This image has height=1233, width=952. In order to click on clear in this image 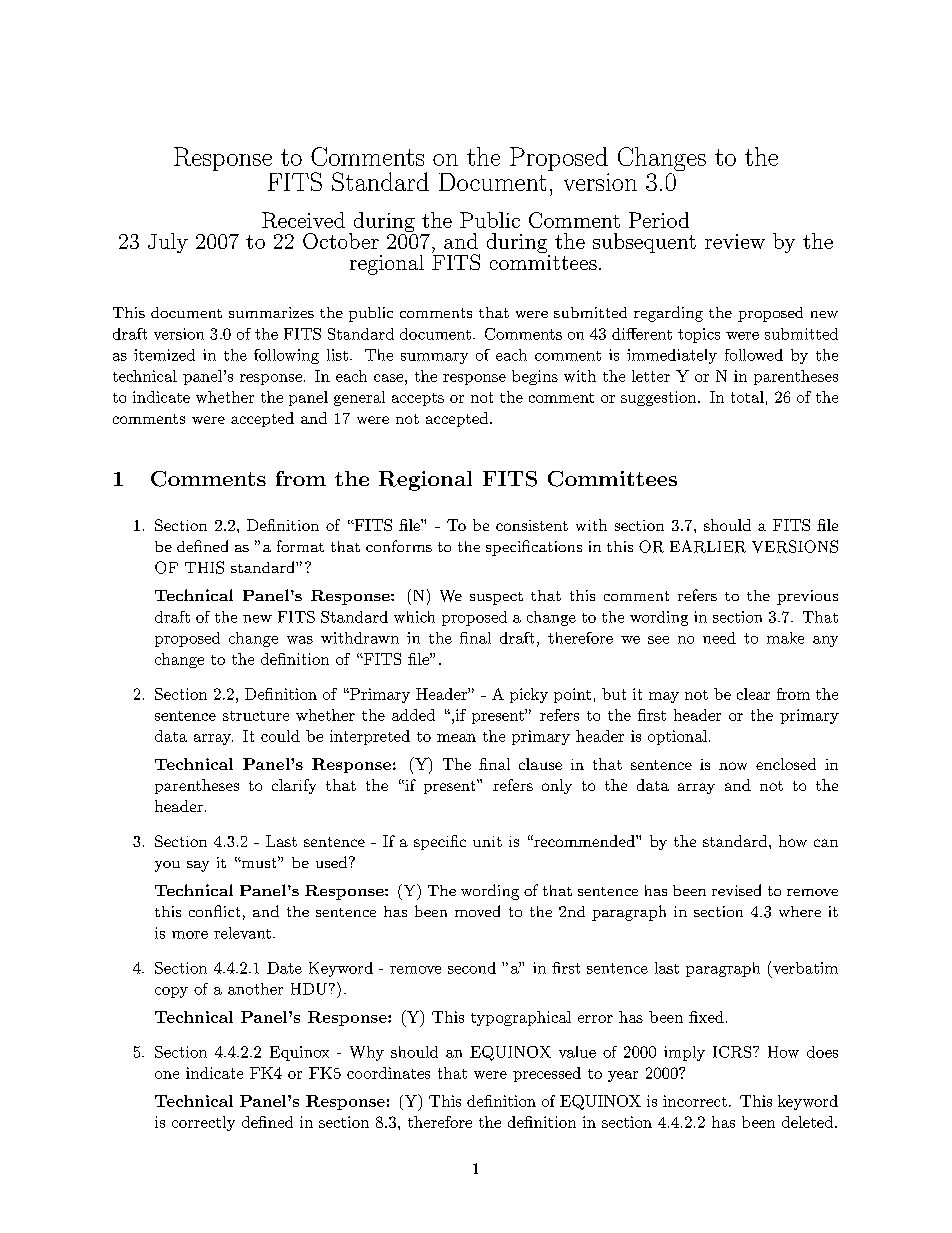, I will do `click(753, 694)`.
